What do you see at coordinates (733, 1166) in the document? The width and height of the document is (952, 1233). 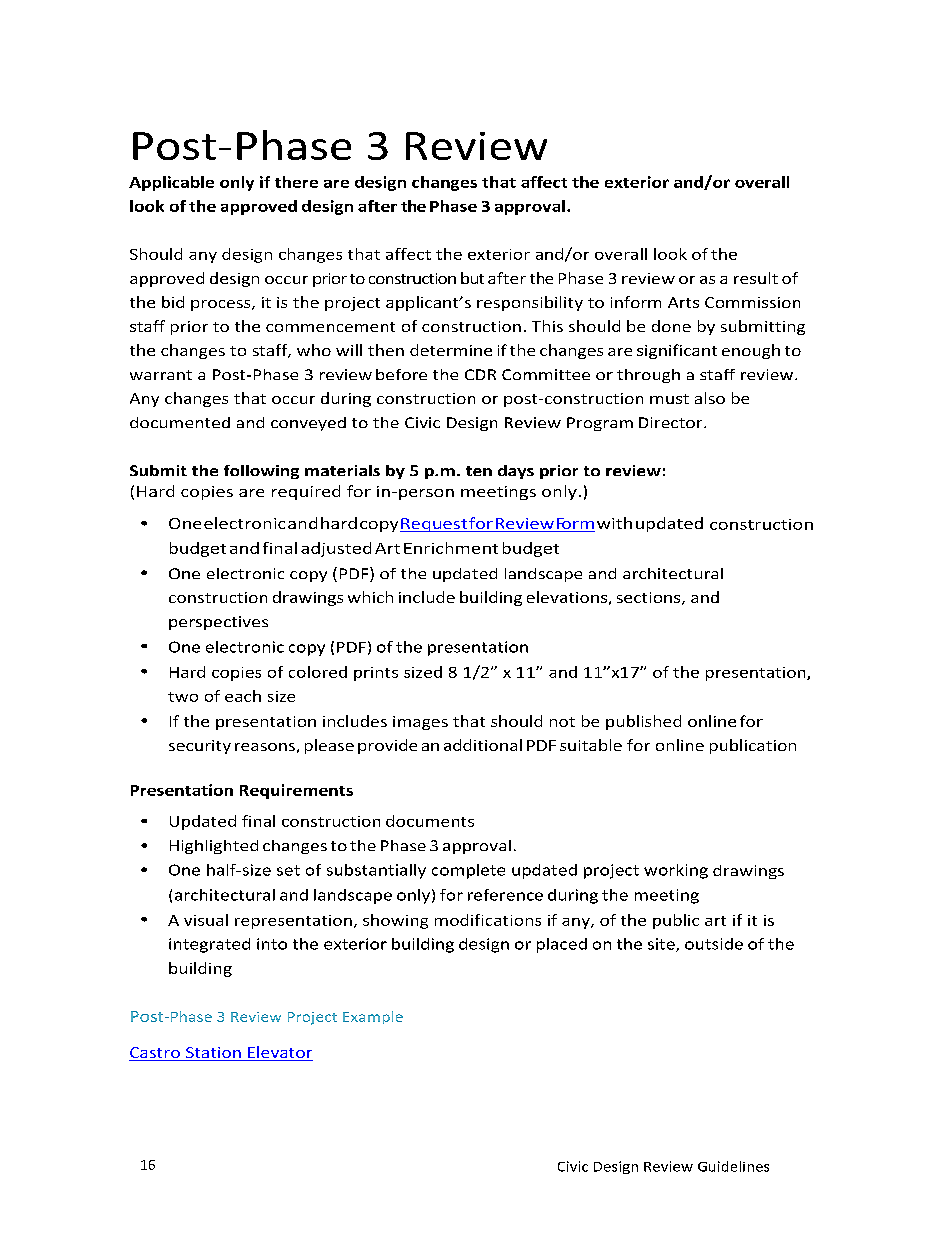 I see `Guidelines` at bounding box center [733, 1166].
